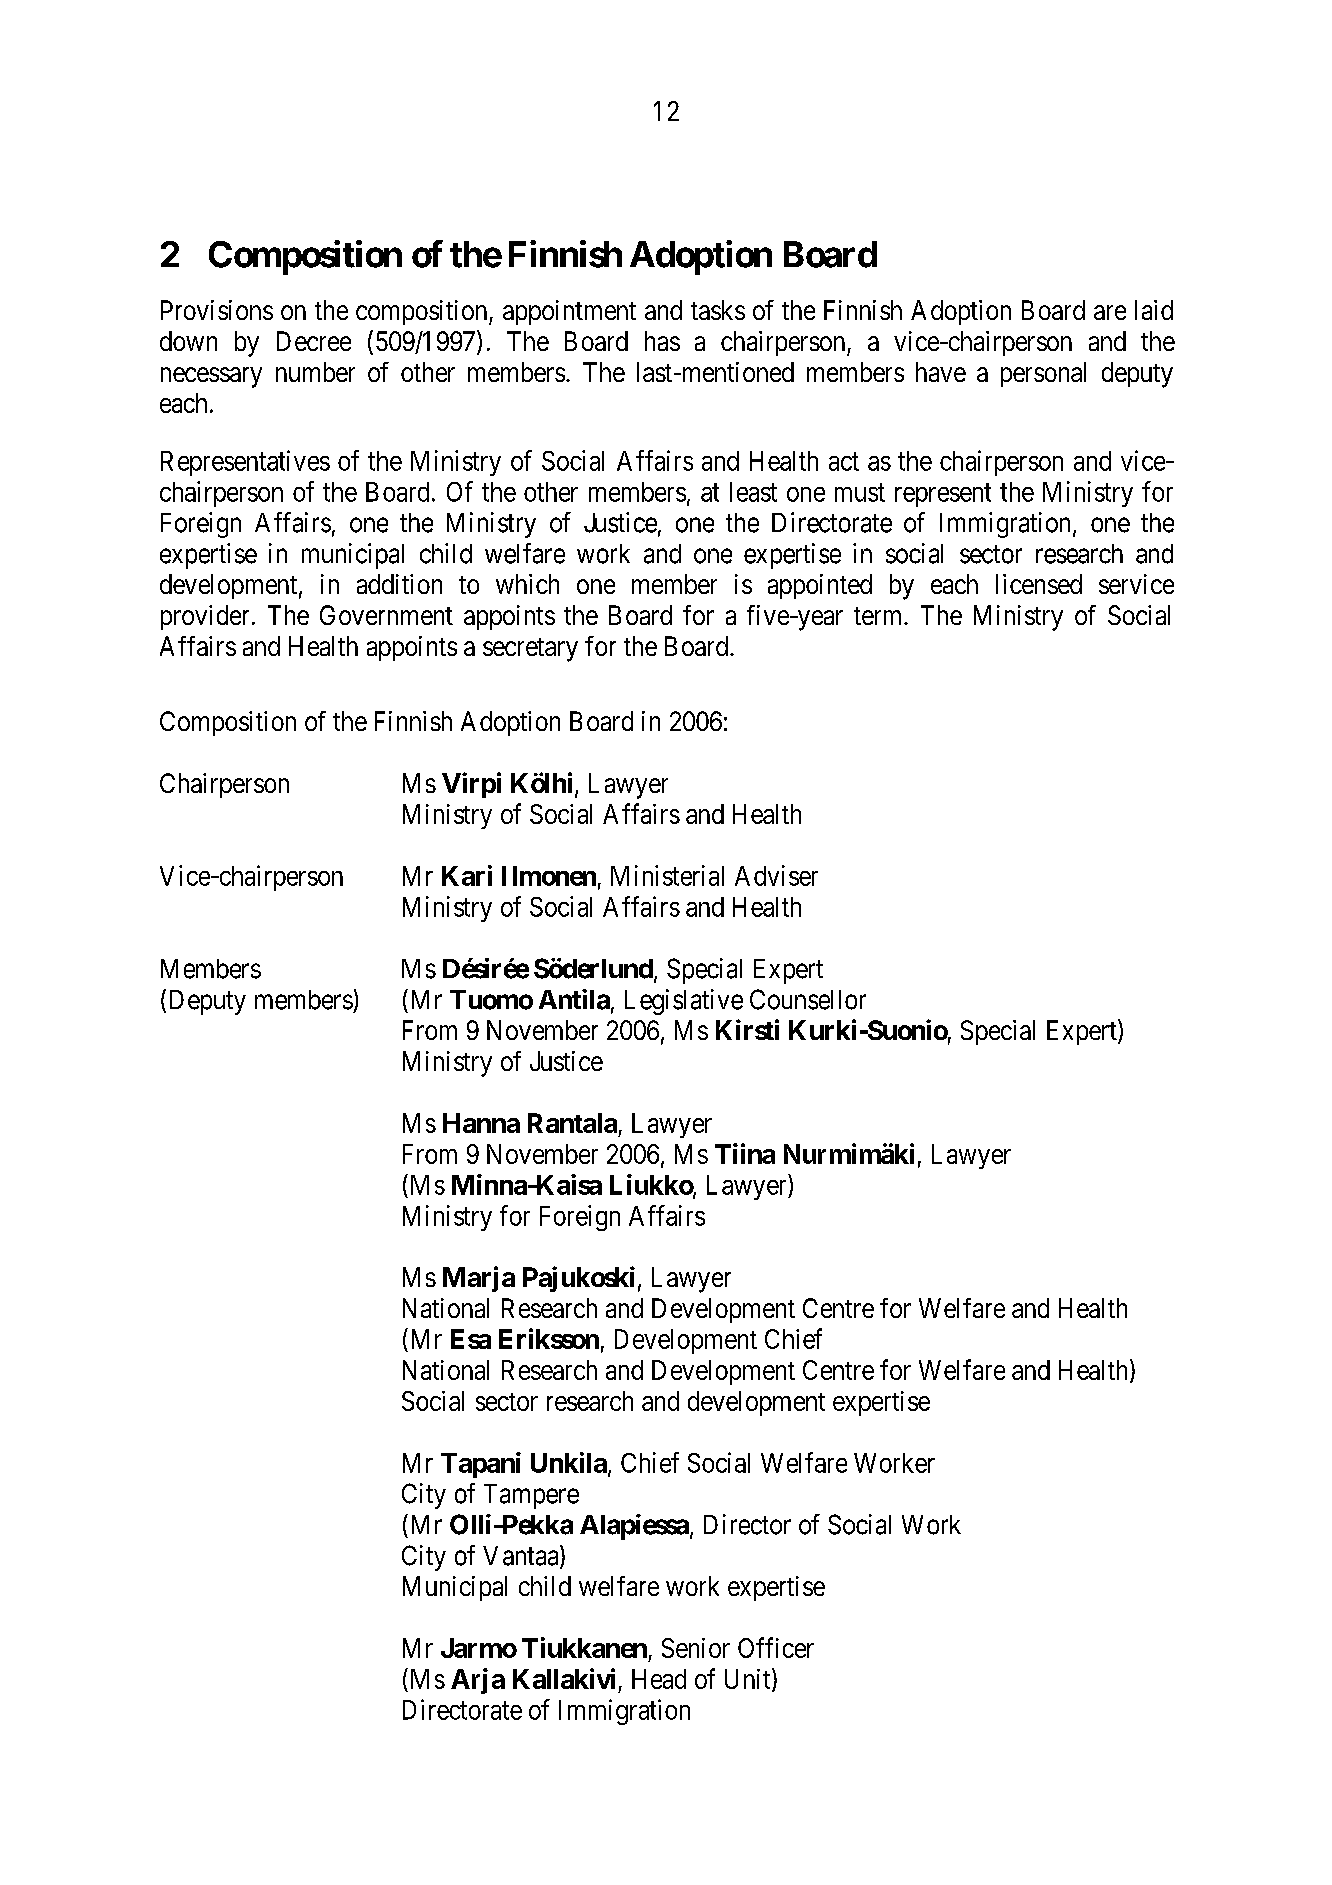 Image resolution: width=1332 pixels, height=1885 pixels. What do you see at coordinates (776, 1647) in the screenshot?
I see `Officer` at bounding box center [776, 1647].
